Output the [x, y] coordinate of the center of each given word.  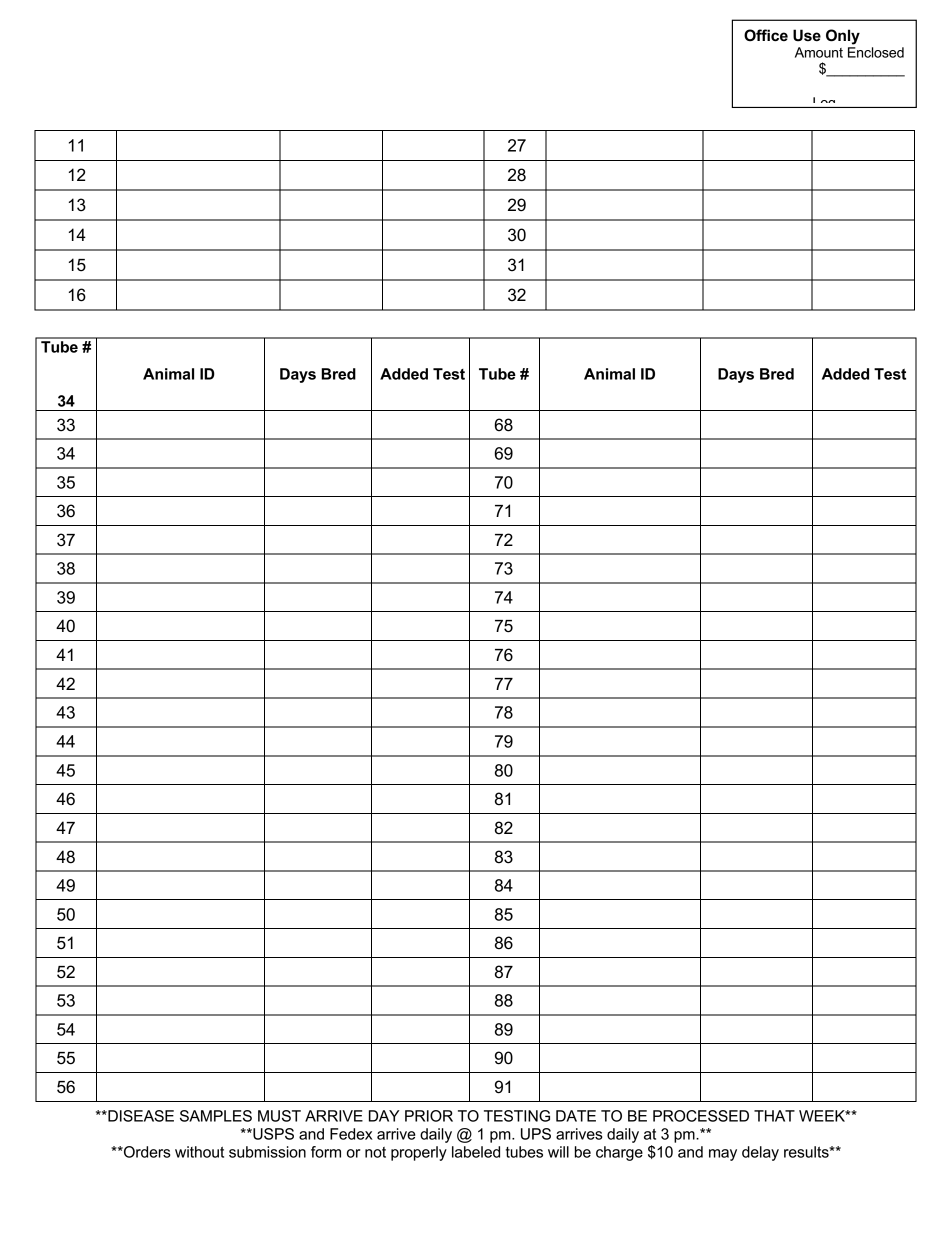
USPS [272, 1134]
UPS [536, 1134]
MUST [279, 1116]
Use [807, 35]
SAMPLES [216, 1116]
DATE [576, 1116]
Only [843, 37]
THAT [774, 1116]
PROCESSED [701, 1116]
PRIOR [429, 1116]
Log [824, 102]
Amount [819, 52]
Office [766, 35]
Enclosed [876, 52]
